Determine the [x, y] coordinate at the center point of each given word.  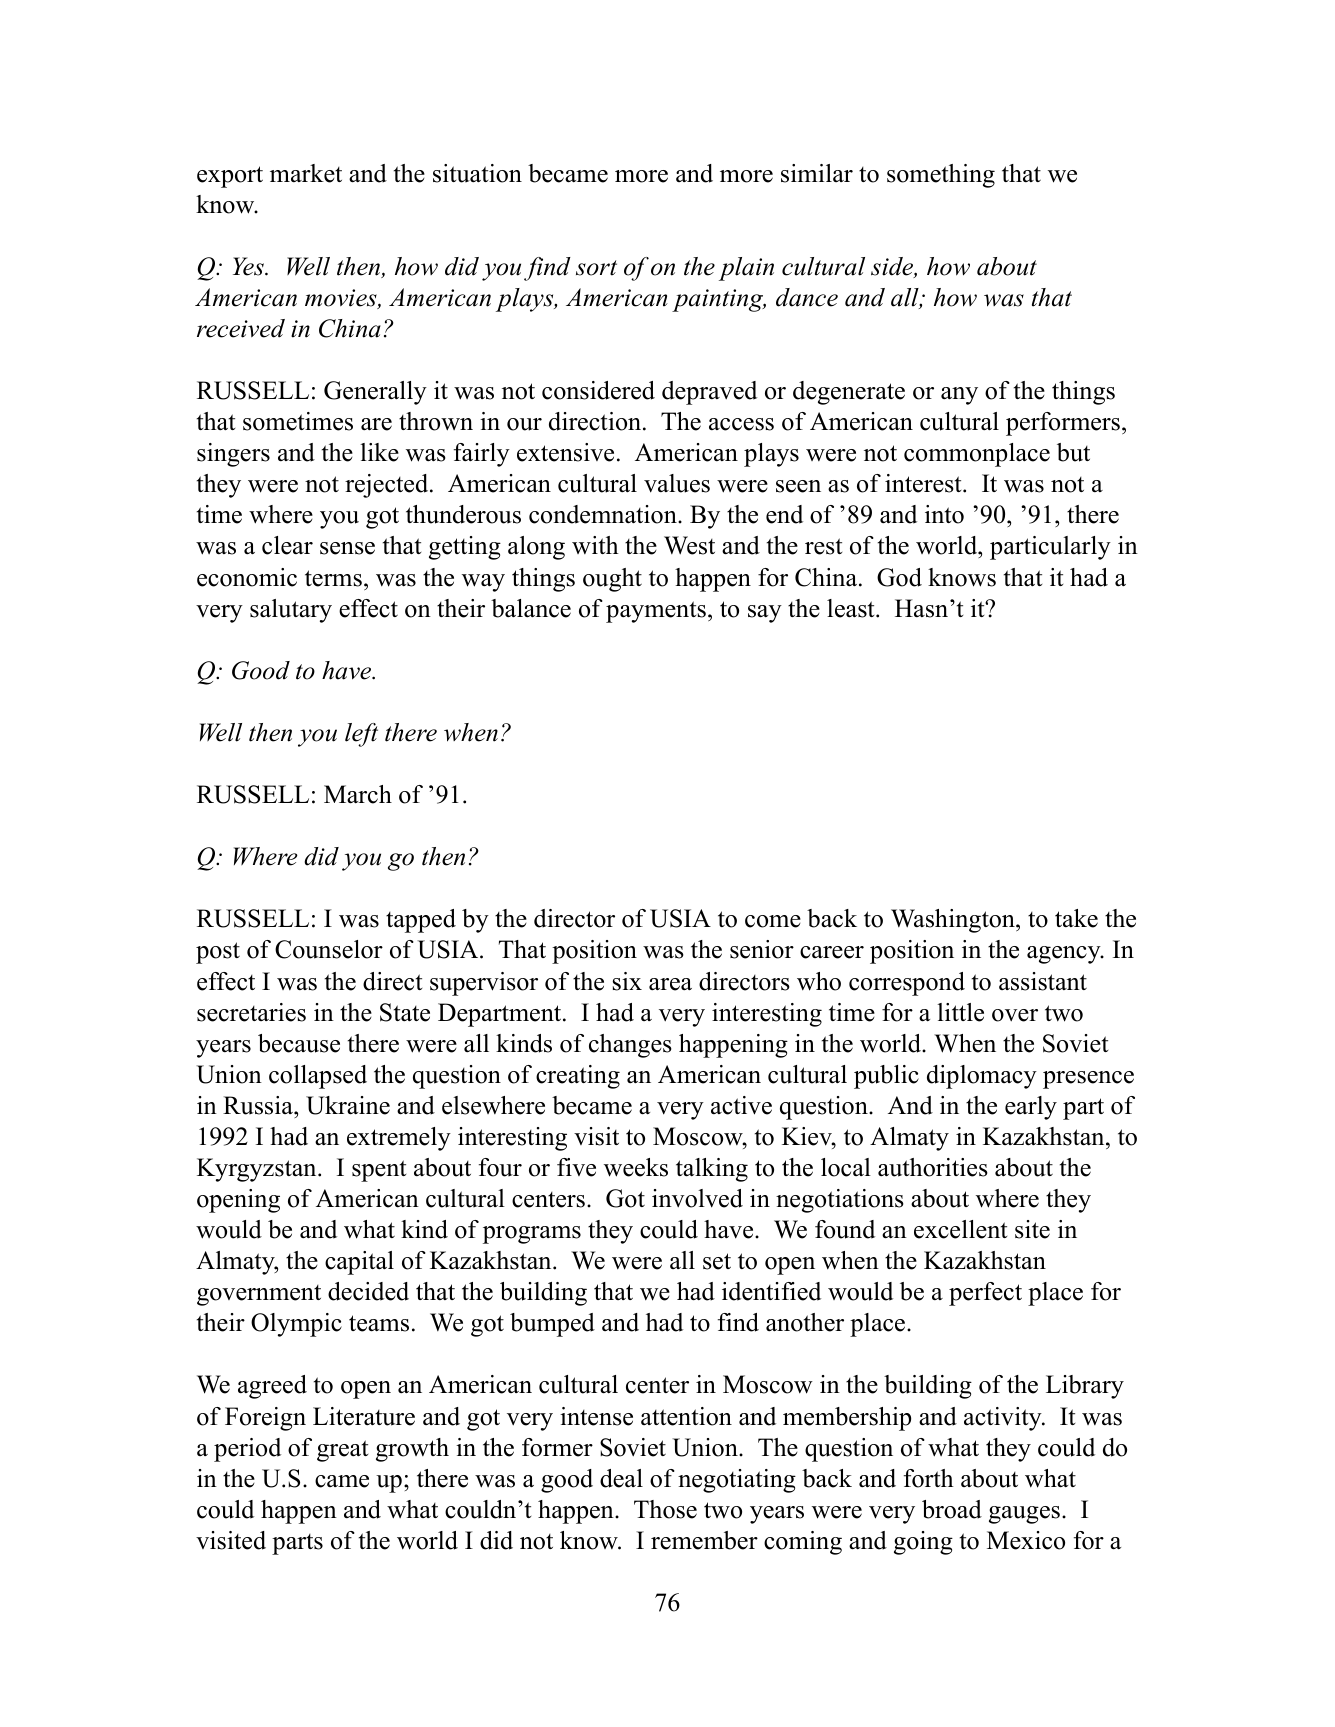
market [306, 173]
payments [656, 612]
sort [596, 268]
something [941, 176]
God [899, 577]
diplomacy [982, 1077]
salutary [291, 611]
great [342, 1451]
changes [630, 1046]
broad [952, 1509]
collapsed [318, 1077]
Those [665, 1509]
